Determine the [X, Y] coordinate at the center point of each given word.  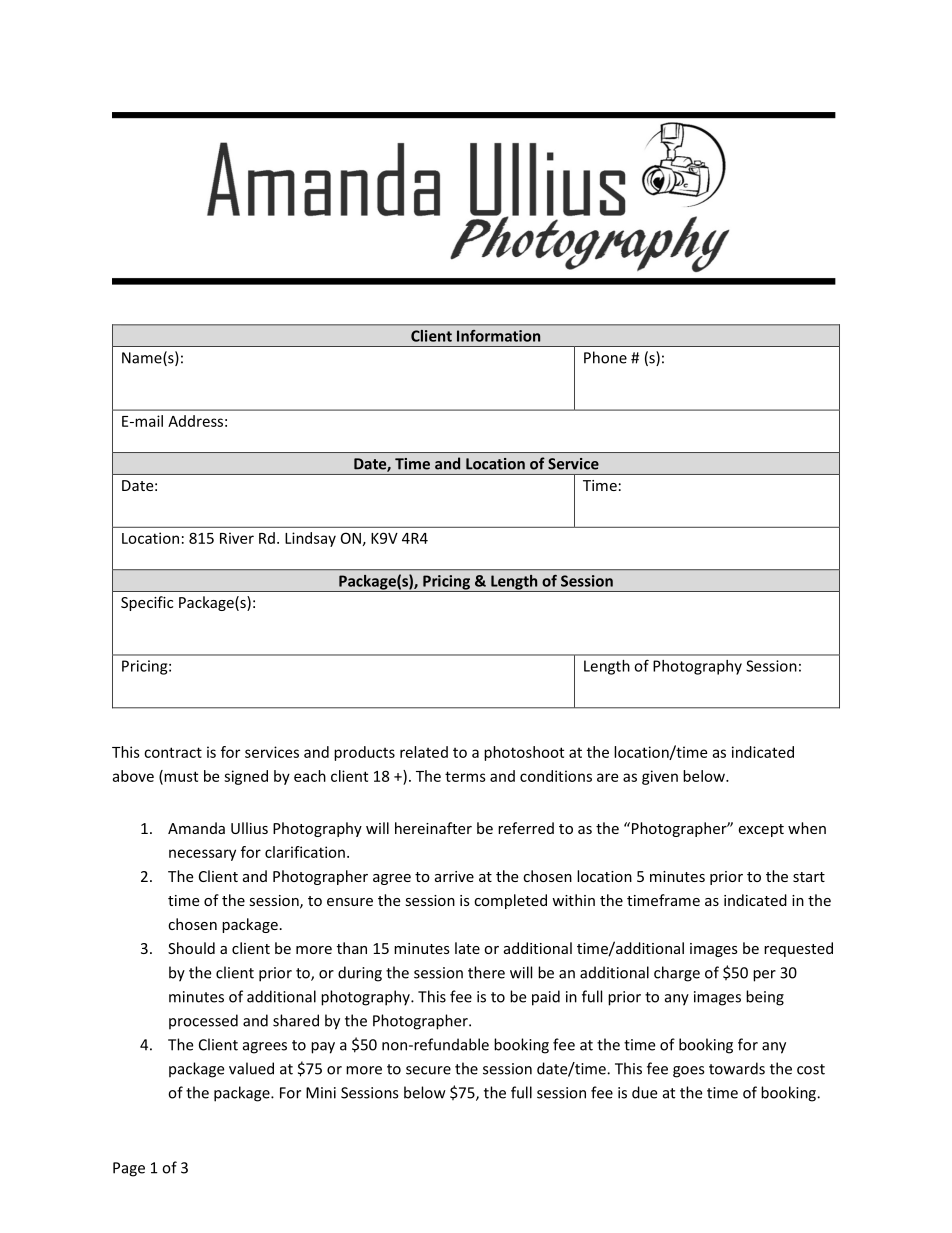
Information [498, 336]
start [809, 877]
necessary [202, 855]
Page [129, 1169]
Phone [605, 357]
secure [428, 1070]
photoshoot [524, 753]
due [644, 1092]
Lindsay [310, 539]
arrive [454, 876]
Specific [147, 603]
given [660, 777]
